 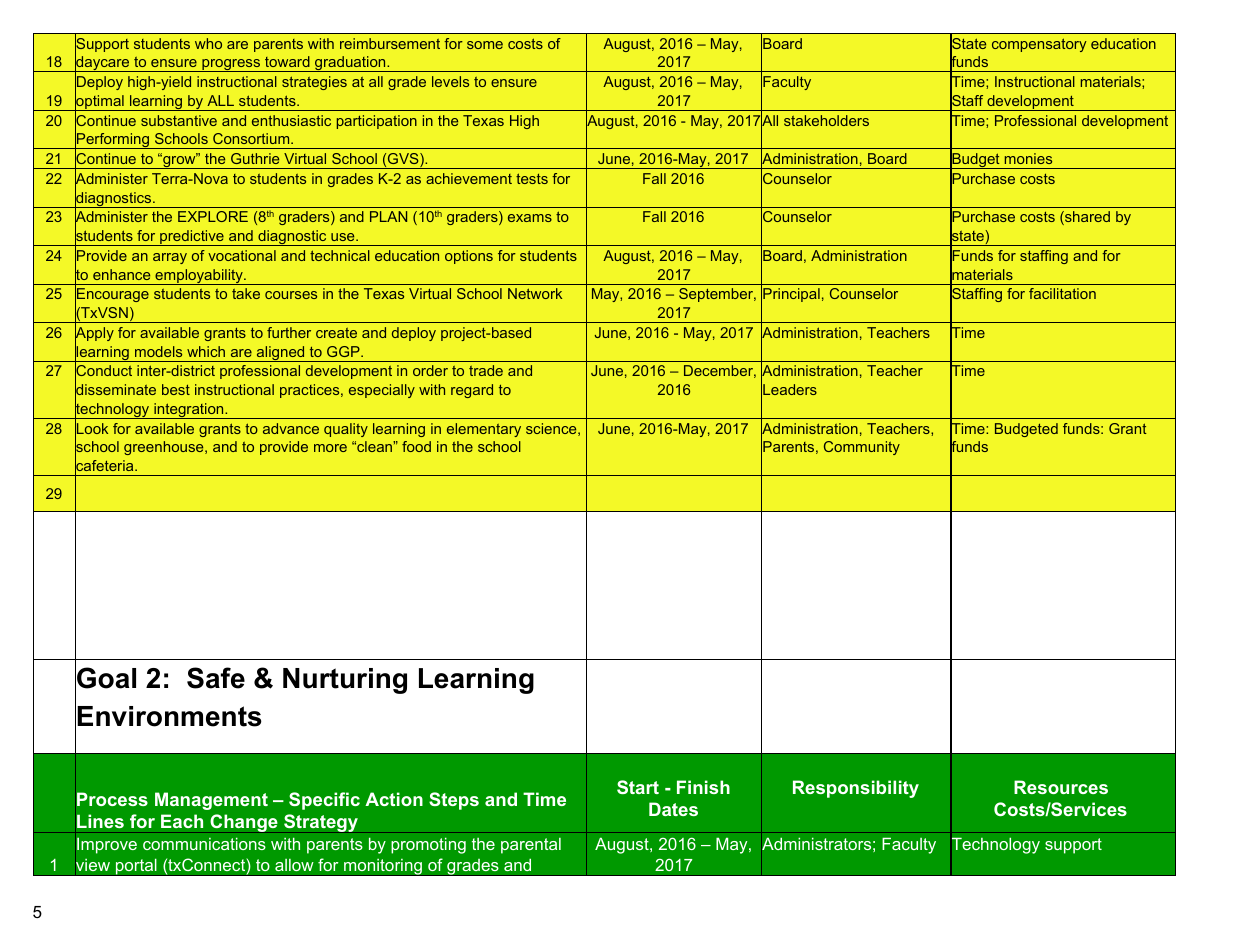 What do you see at coordinates (204, 843) in the screenshot?
I see `communications` at bounding box center [204, 843].
